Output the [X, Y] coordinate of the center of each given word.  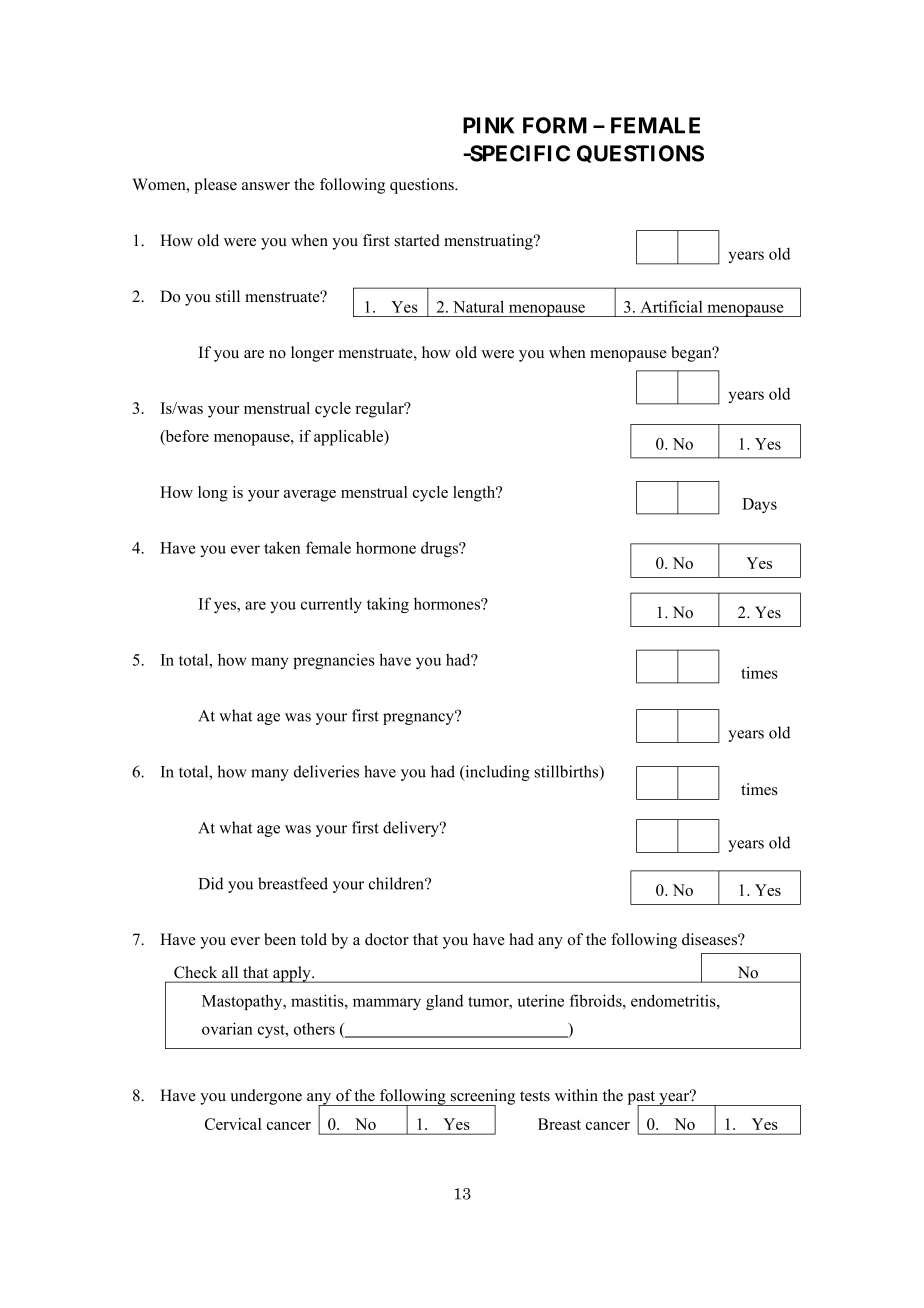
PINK [488, 125]
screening [482, 1098]
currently [331, 605]
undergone [266, 1097]
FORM [555, 125]
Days [759, 505]
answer [266, 186]
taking [388, 605]
